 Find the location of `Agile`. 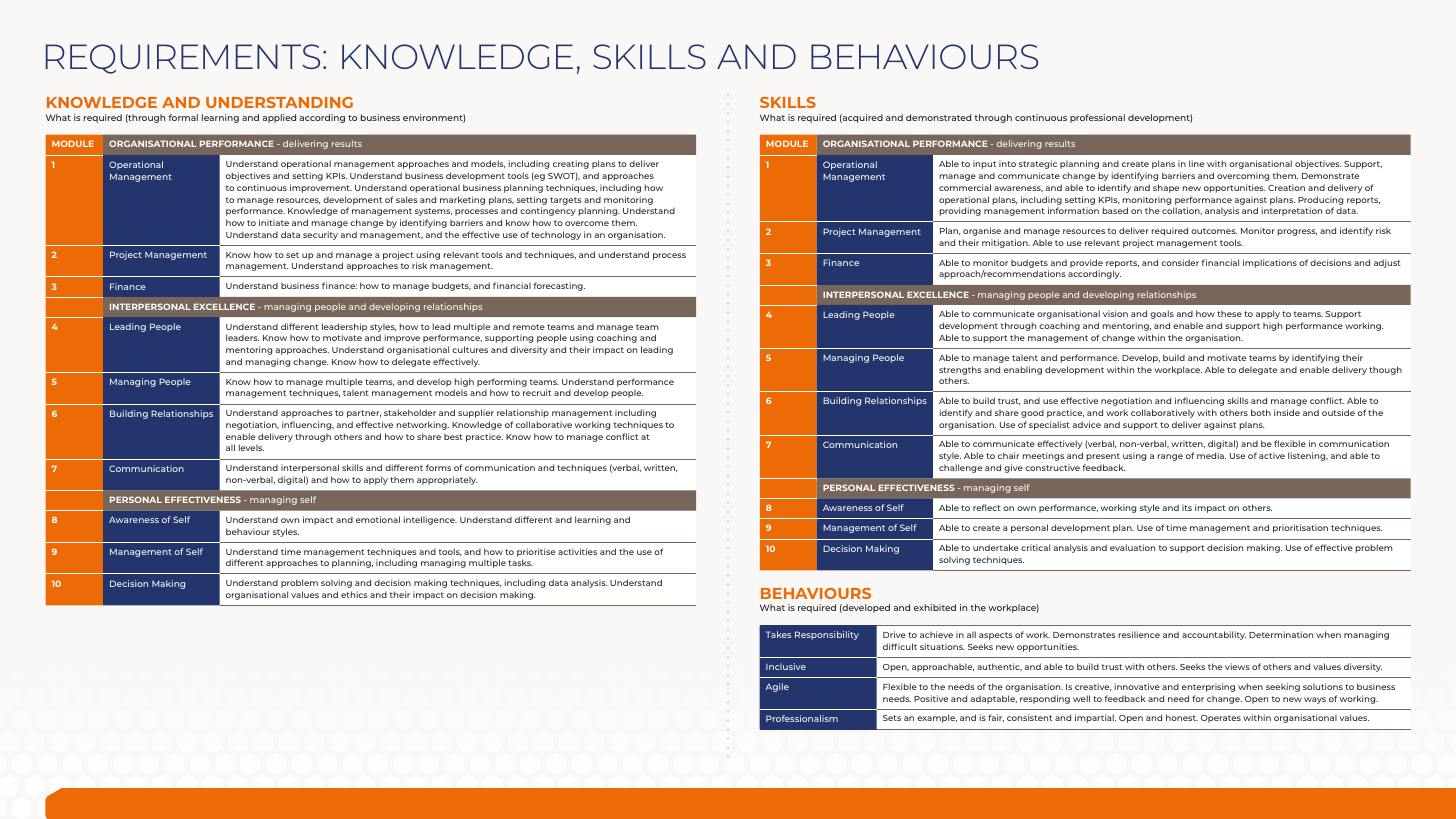

Agile is located at coordinates (777, 687).
